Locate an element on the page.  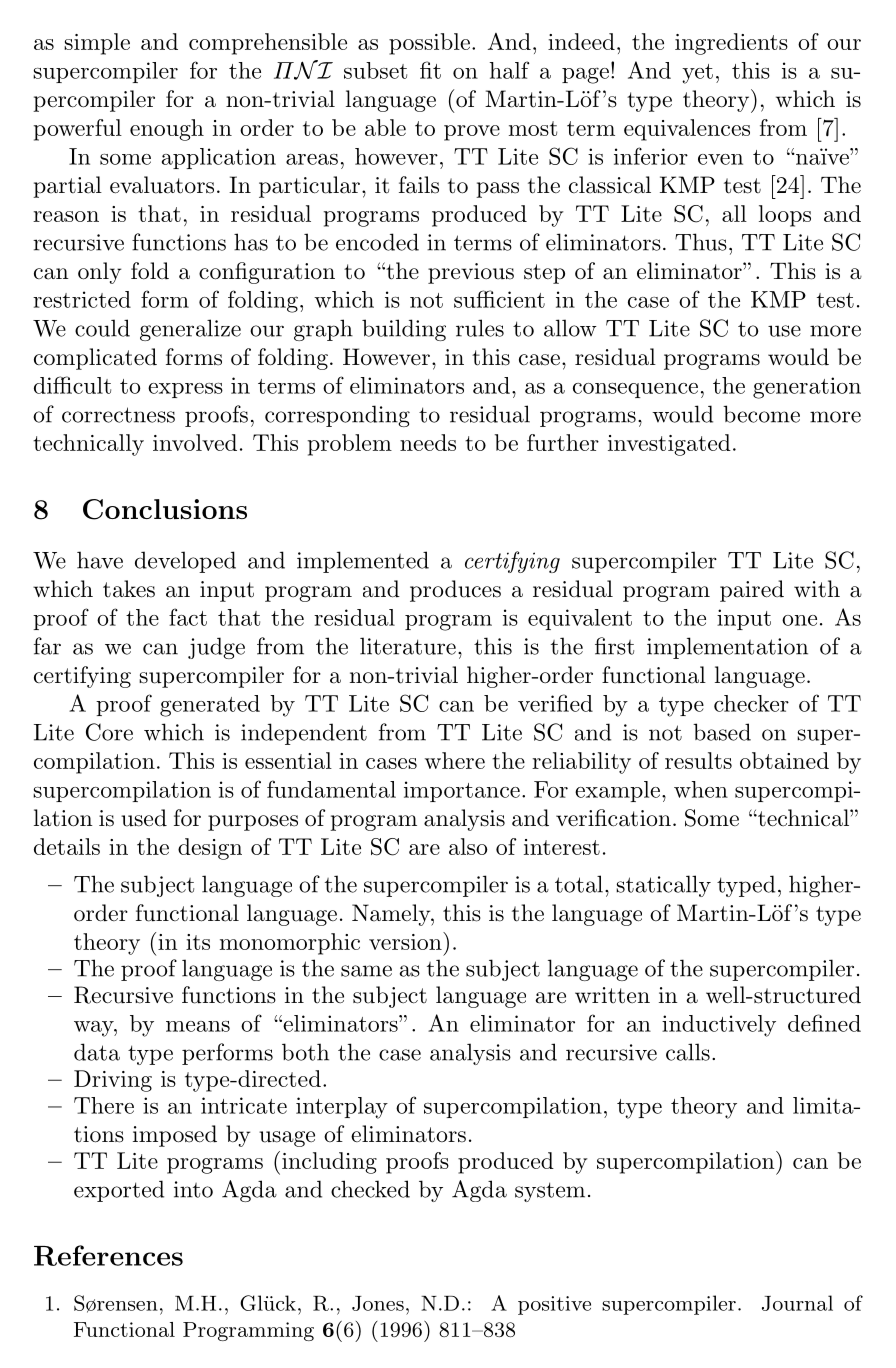
yet is located at coordinates (697, 74).
